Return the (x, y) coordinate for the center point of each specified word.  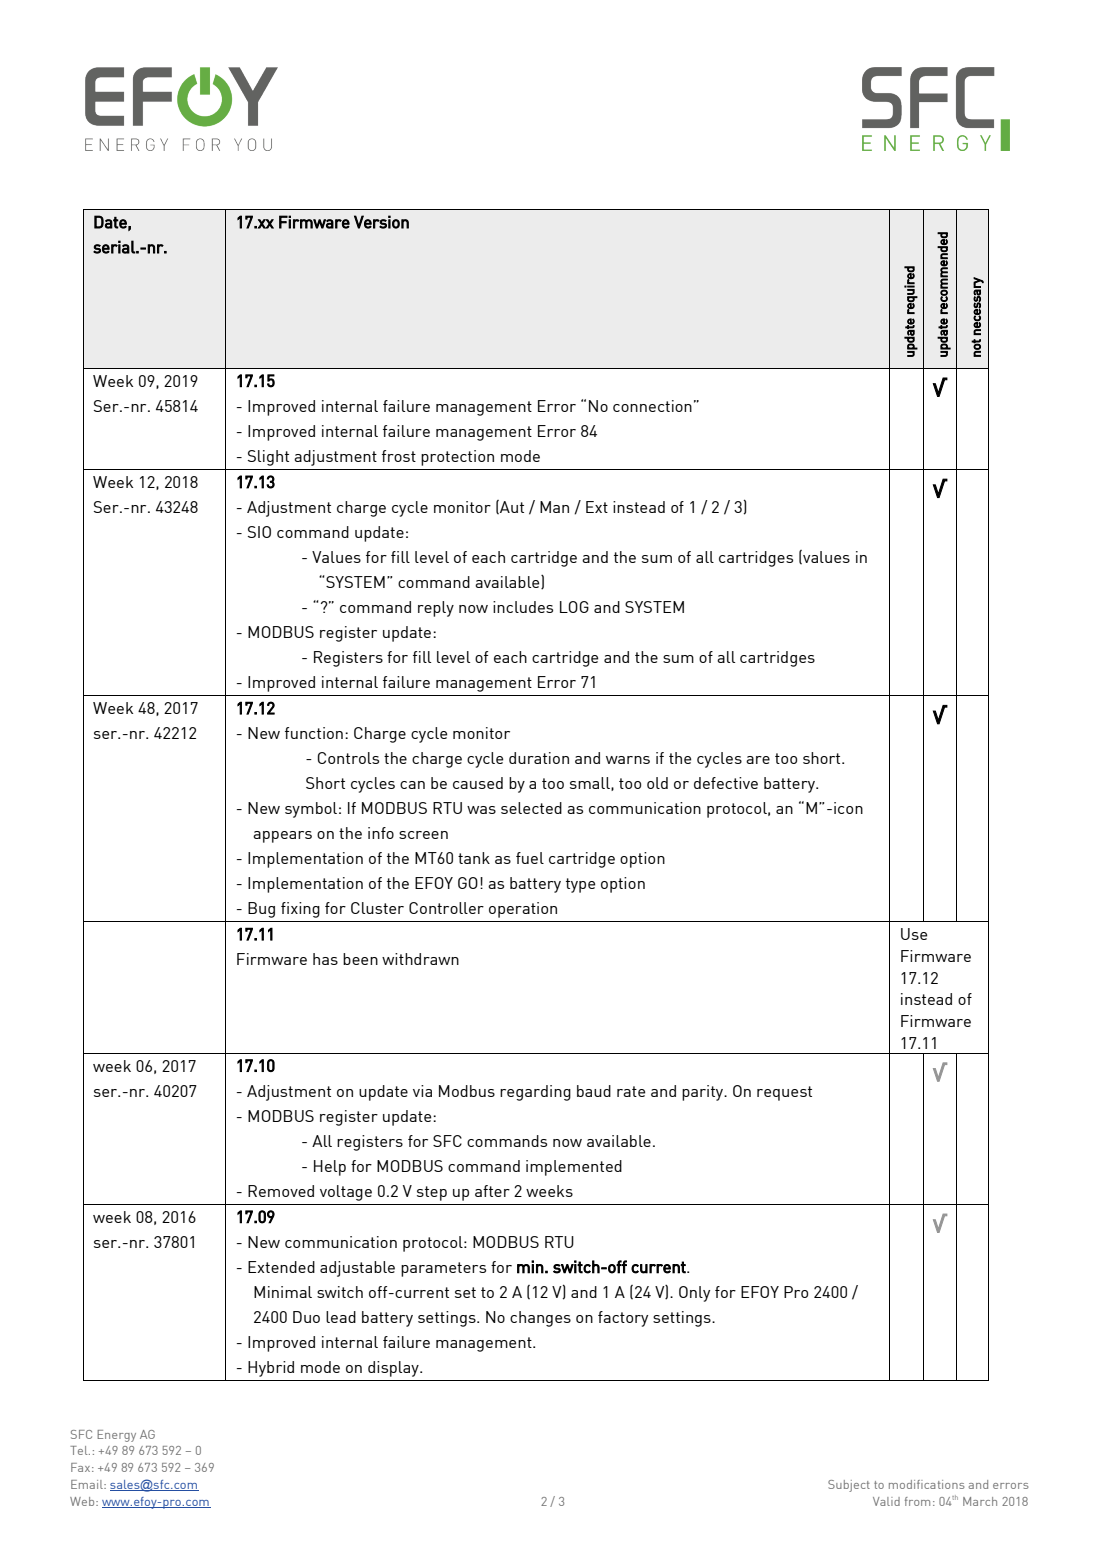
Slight (268, 458)
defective (726, 783)
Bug (261, 910)
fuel (530, 858)
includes (523, 607)
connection (652, 406)
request (784, 1093)
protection (457, 458)
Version (381, 222)
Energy (116, 1436)
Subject (849, 1486)
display (394, 1369)
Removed (281, 1191)
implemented (574, 1168)
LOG (574, 607)
